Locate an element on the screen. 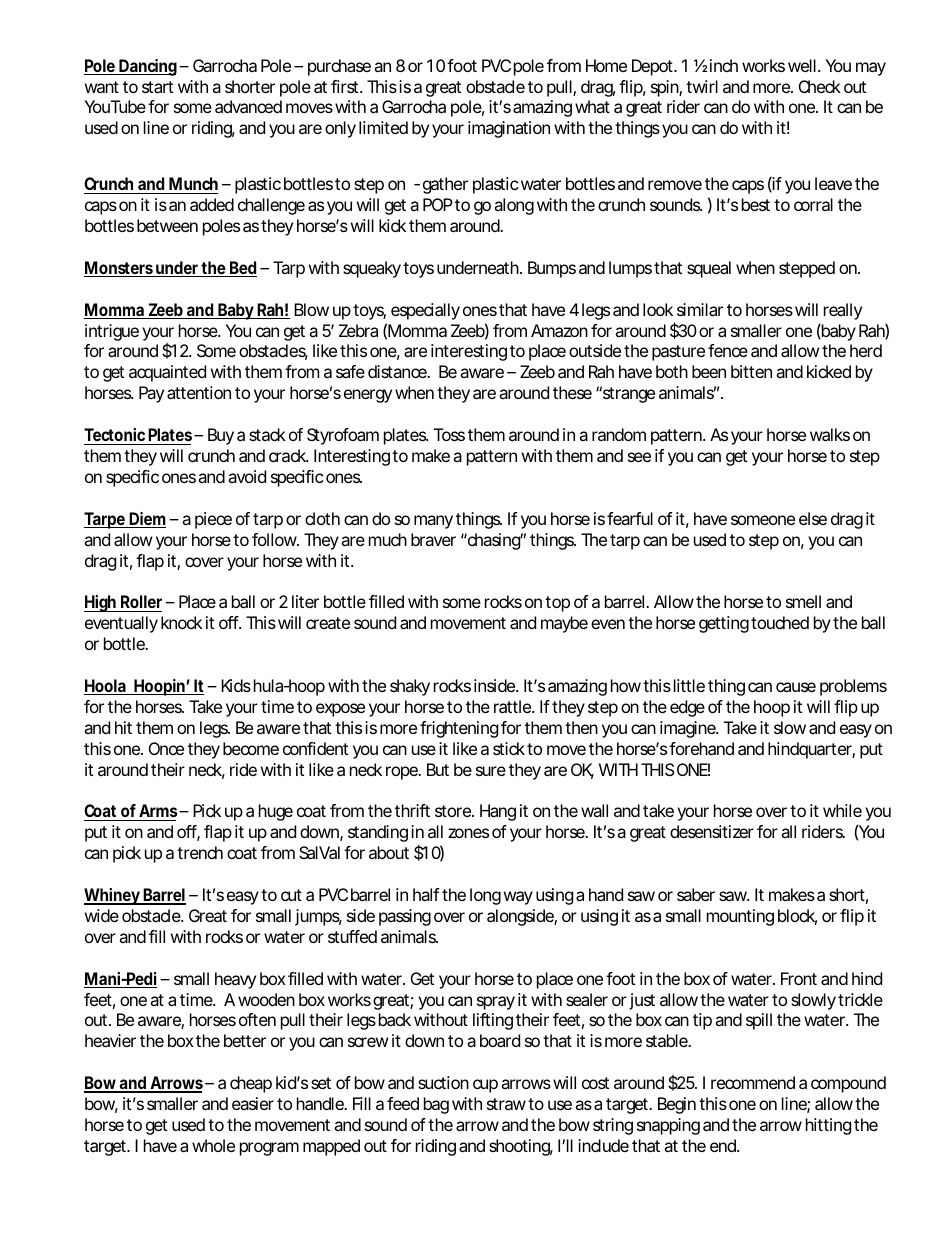 This screenshot has width=952, height=1233. whole is located at coordinates (213, 1145).
